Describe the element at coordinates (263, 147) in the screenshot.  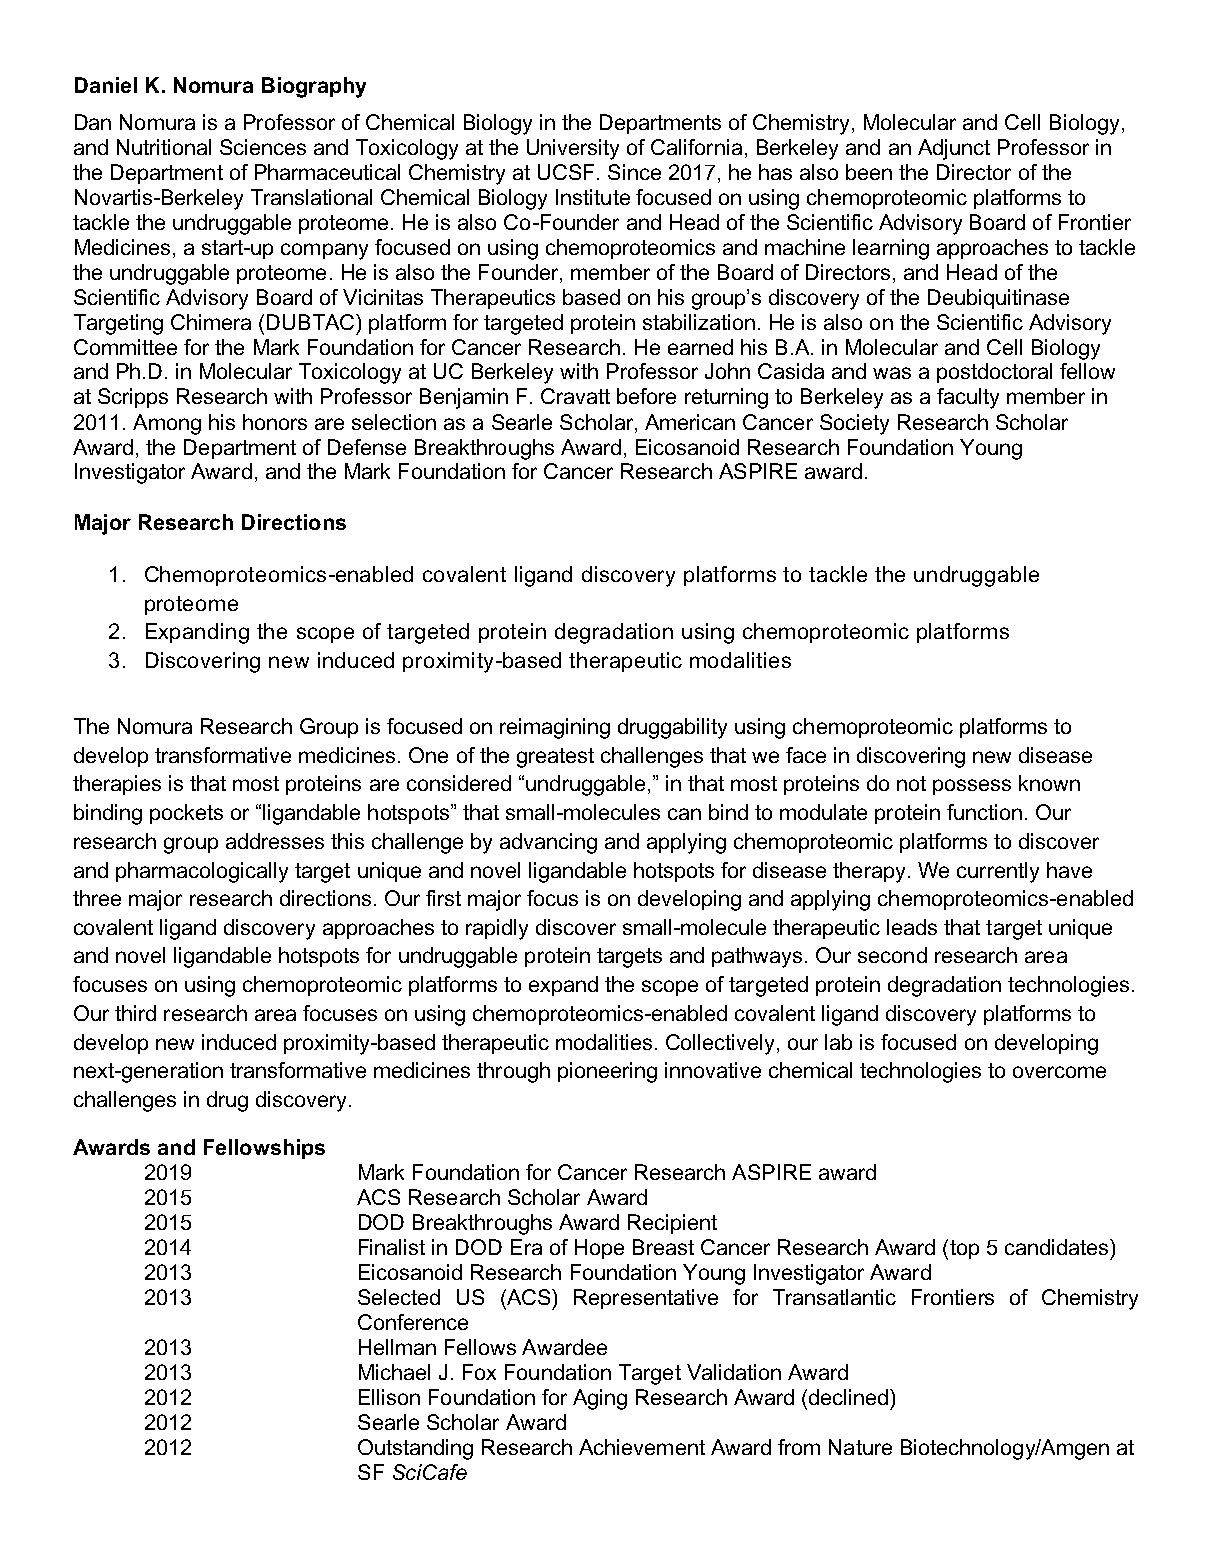
I see `Sciences` at that location.
